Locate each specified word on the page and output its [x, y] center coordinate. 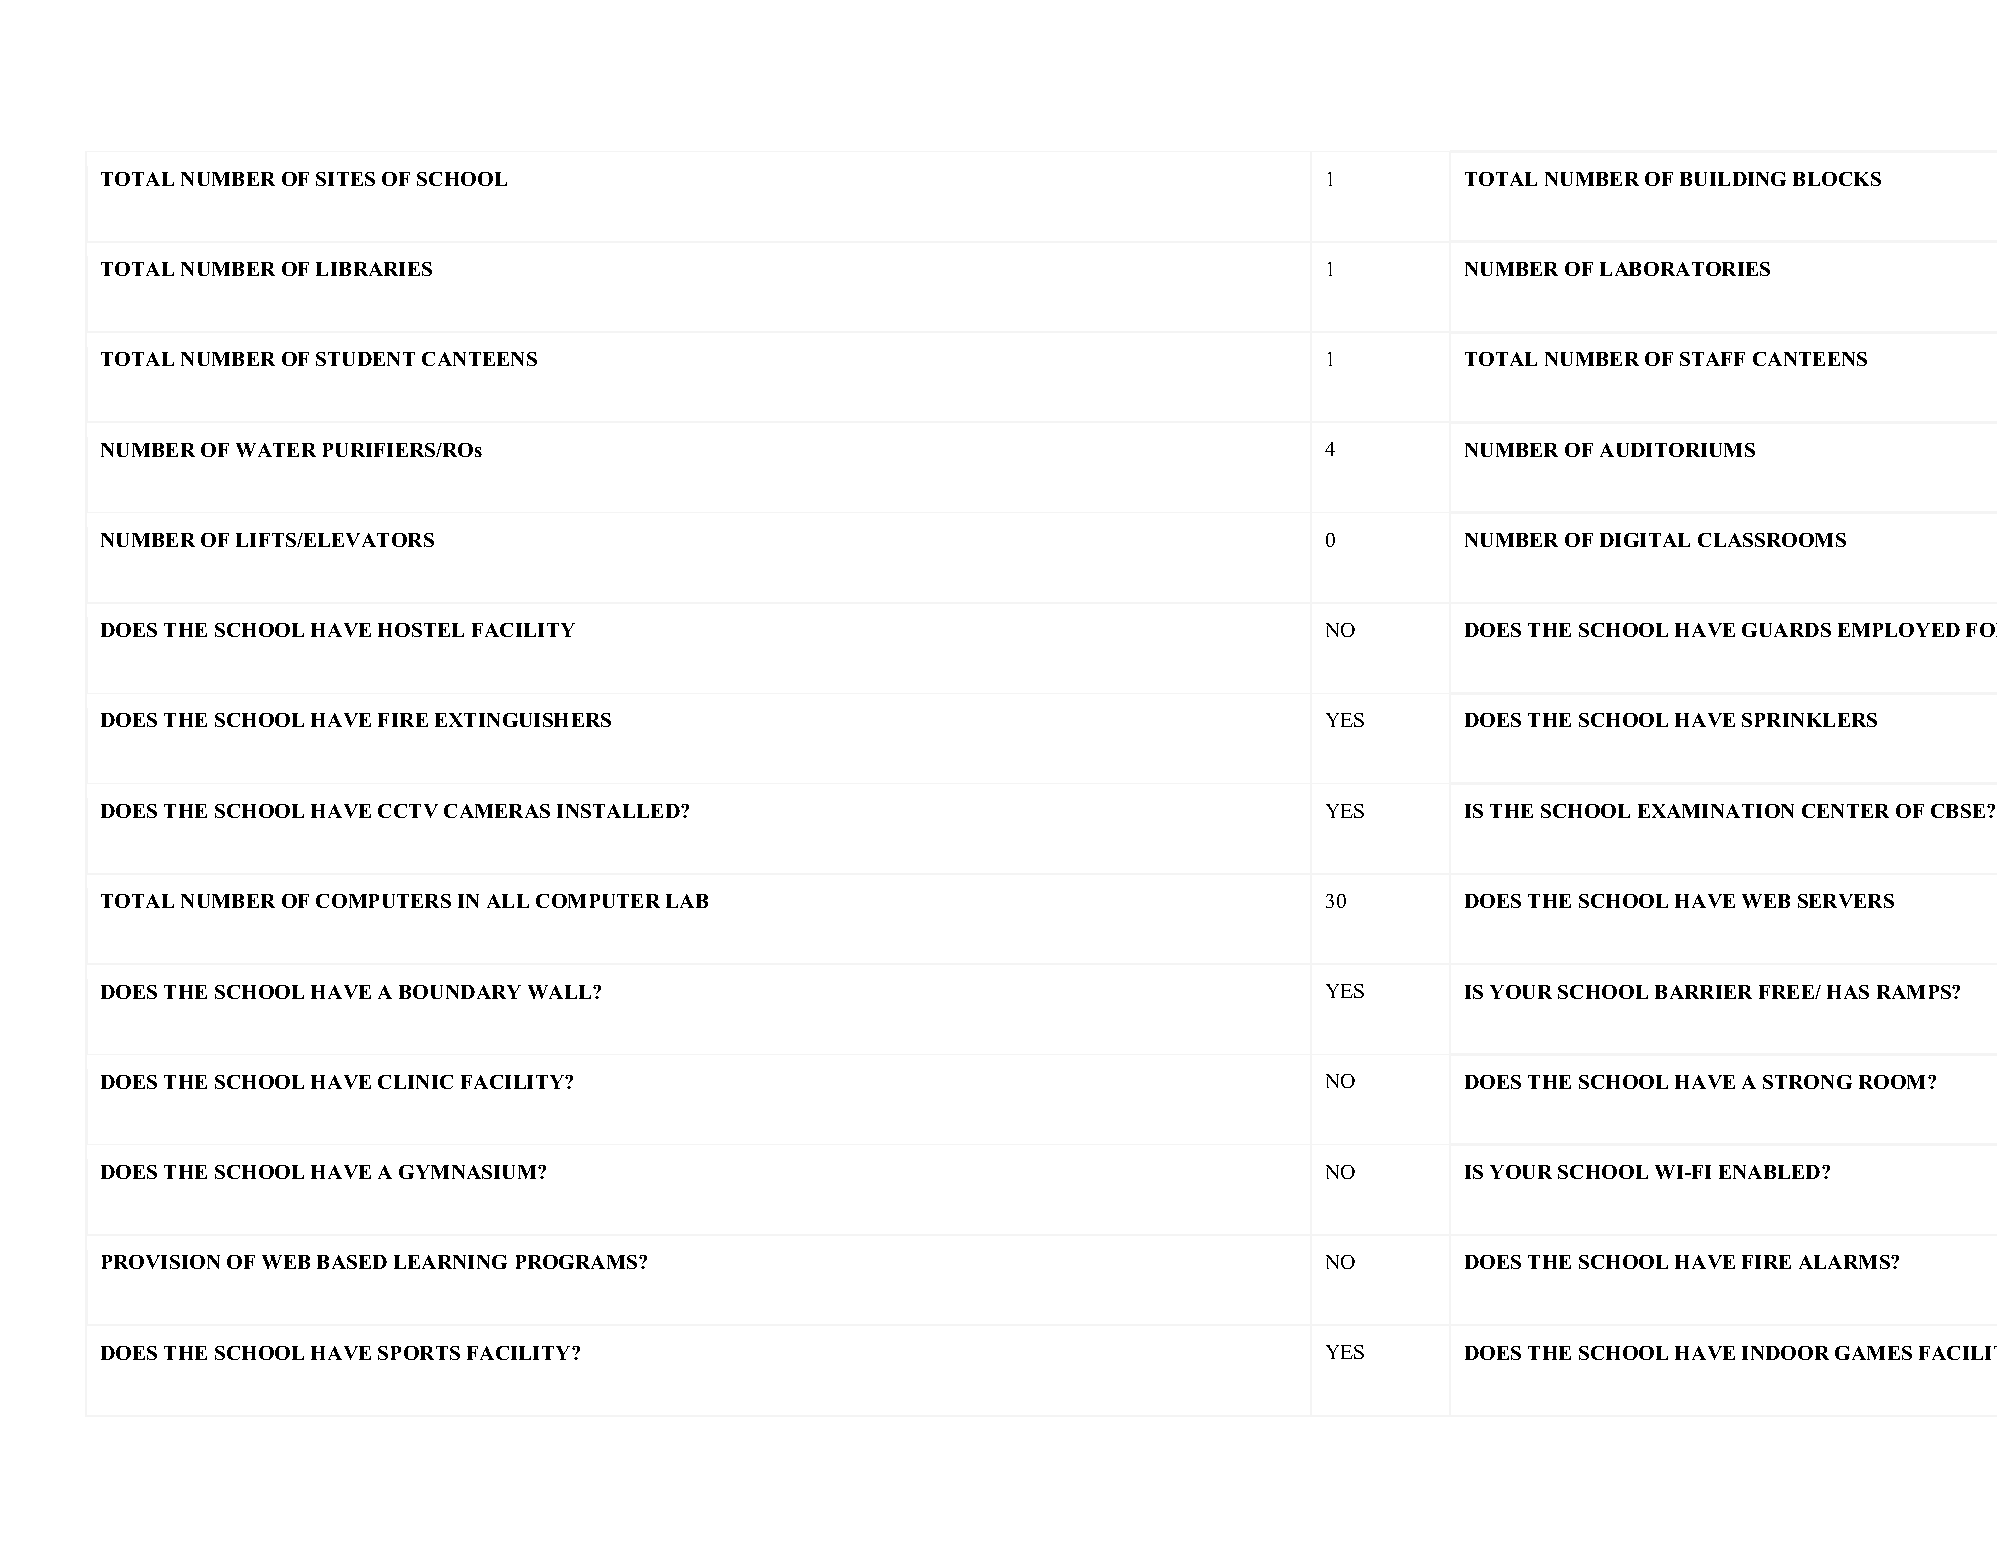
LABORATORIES [1685, 269]
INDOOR [1785, 1353]
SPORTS [419, 1353]
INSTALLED [619, 811]
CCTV [408, 811]
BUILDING [1733, 179]
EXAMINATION [1716, 811]
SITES [345, 179]
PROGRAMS [578, 1262]
